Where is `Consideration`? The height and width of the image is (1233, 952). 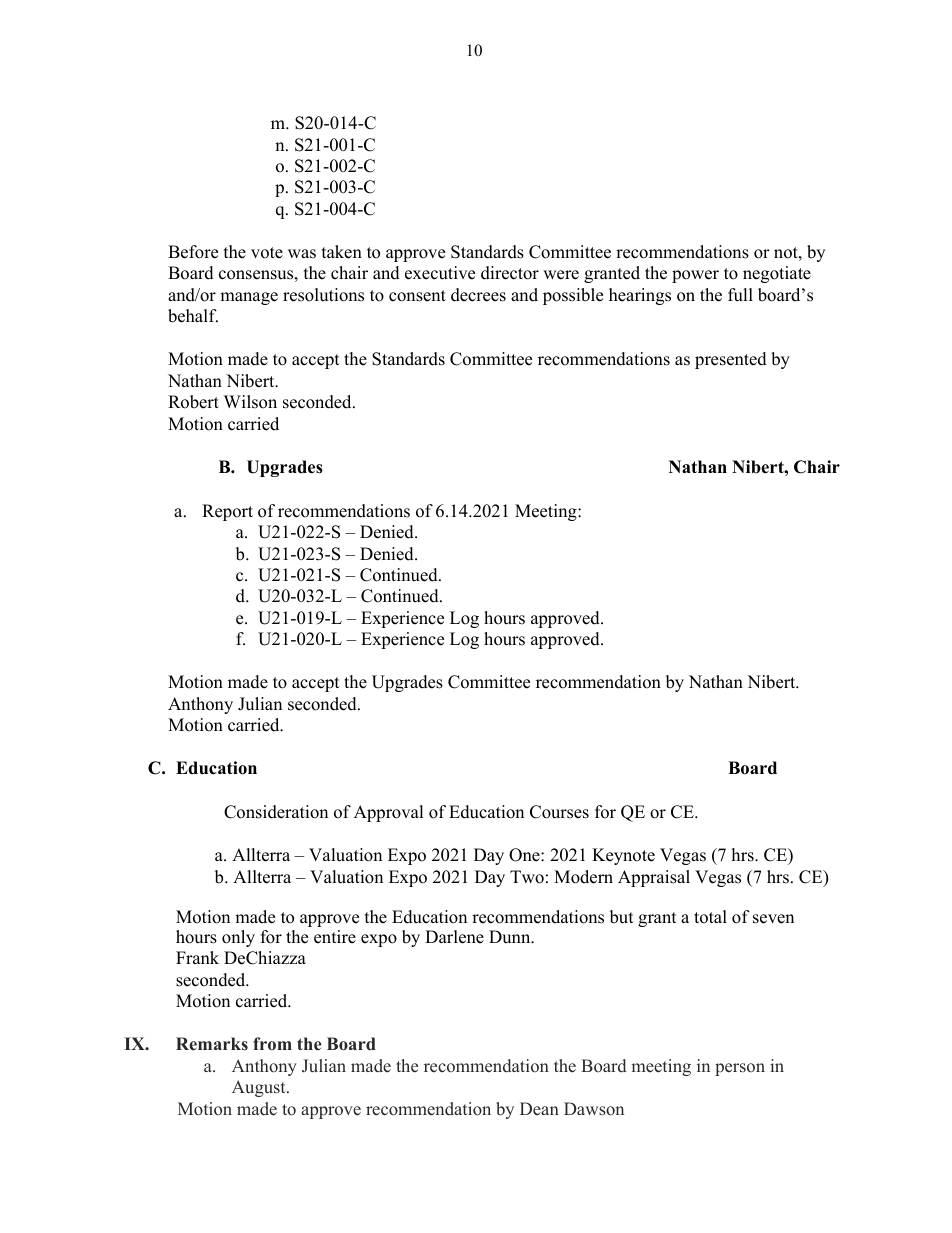
Consideration is located at coordinates (276, 812).
